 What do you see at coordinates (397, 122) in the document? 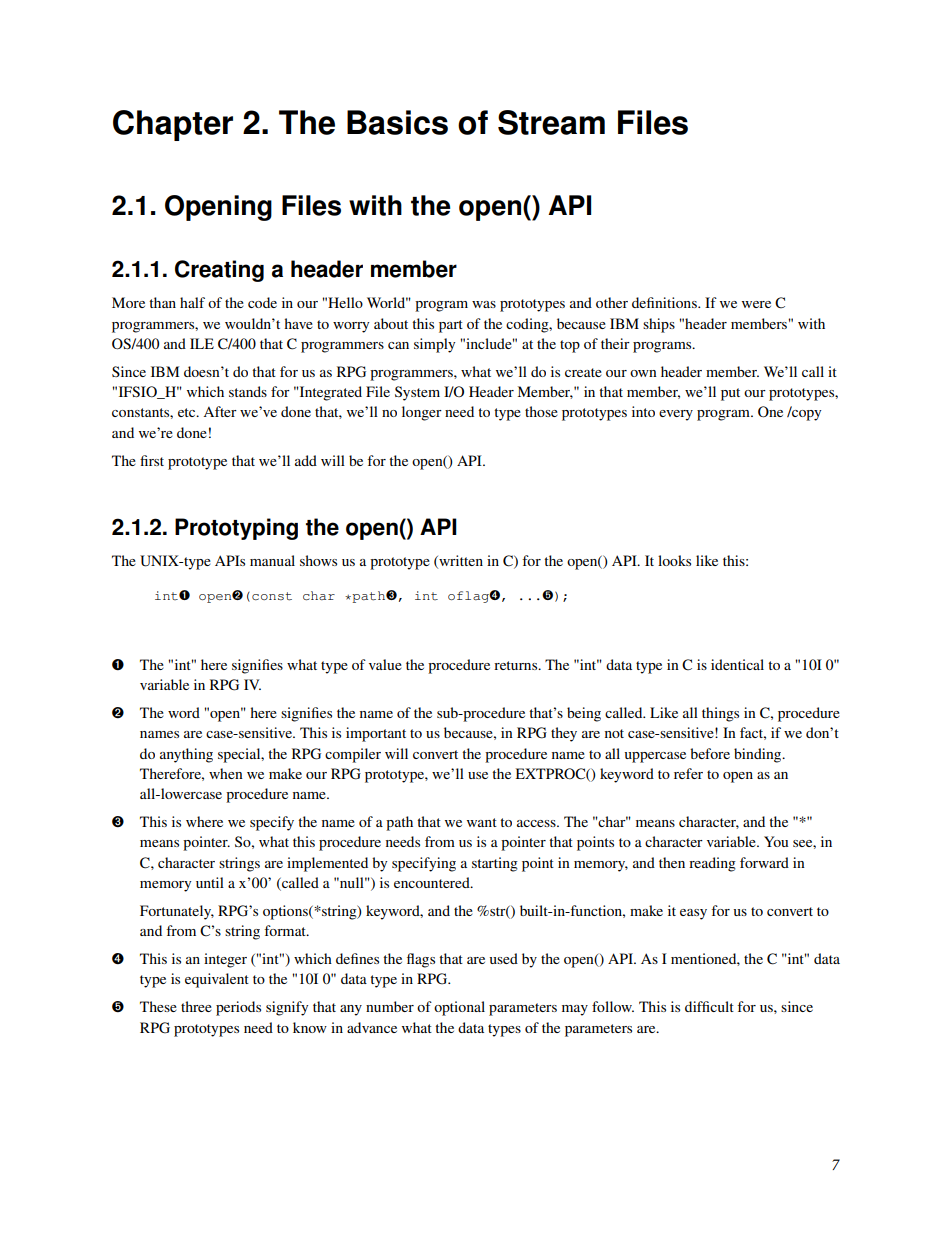
I see `Basics` at bounding box center [397, 122].
